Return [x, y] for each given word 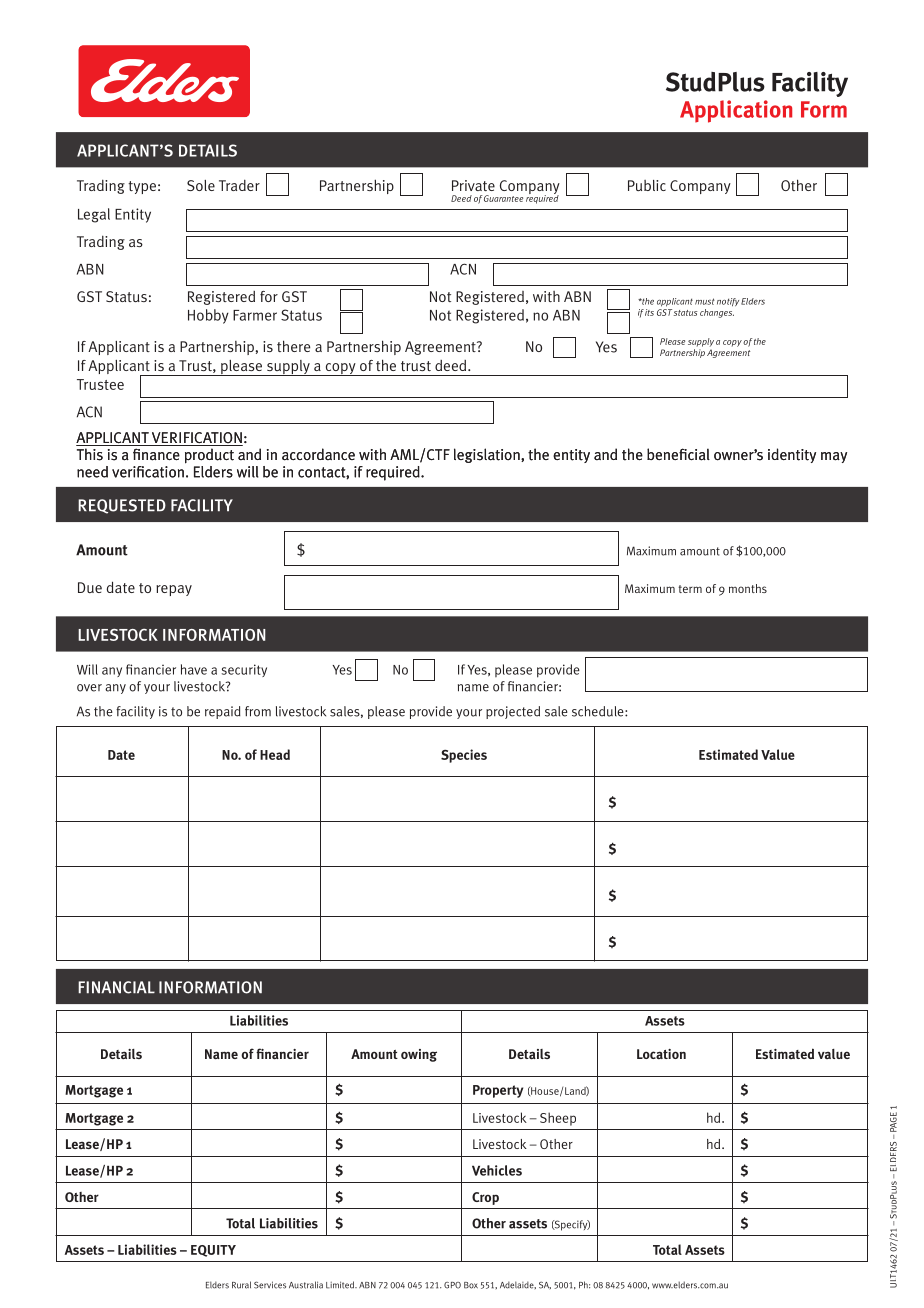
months [748, 588]
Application [736, 111]
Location [661, 1054]
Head [275, 754]
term [690, 589]
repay [174, 590]
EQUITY [213, 1251]
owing [419, 1055]
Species [464, 756]
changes [717, 313]
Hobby [208, 316]
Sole [201, 185]
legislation [488, 455]
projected [513, 712]
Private [473, 185]
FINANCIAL [116, 987]
